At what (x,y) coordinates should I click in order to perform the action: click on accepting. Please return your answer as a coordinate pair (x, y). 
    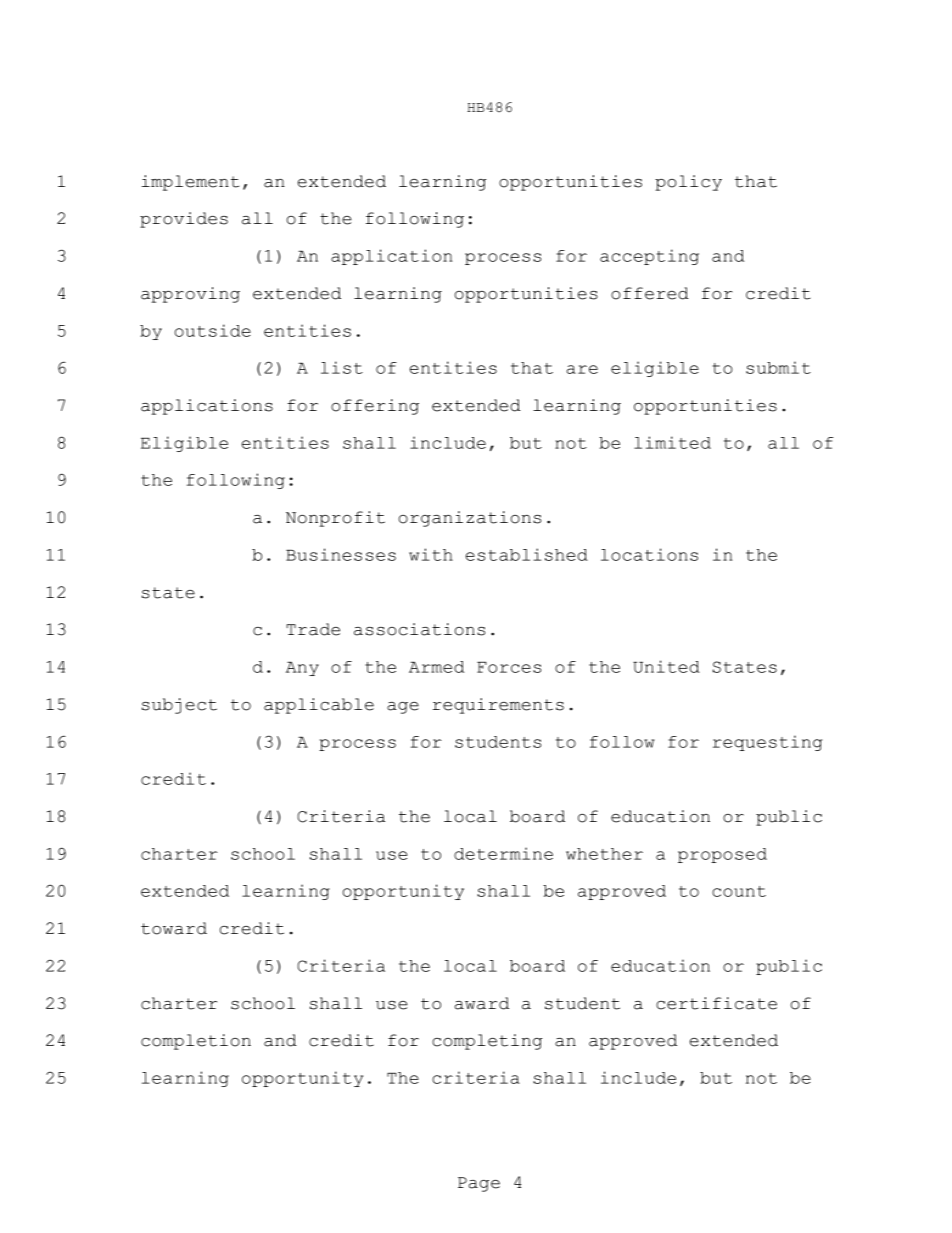
    Looking at the image, I should click on (649, 257).
